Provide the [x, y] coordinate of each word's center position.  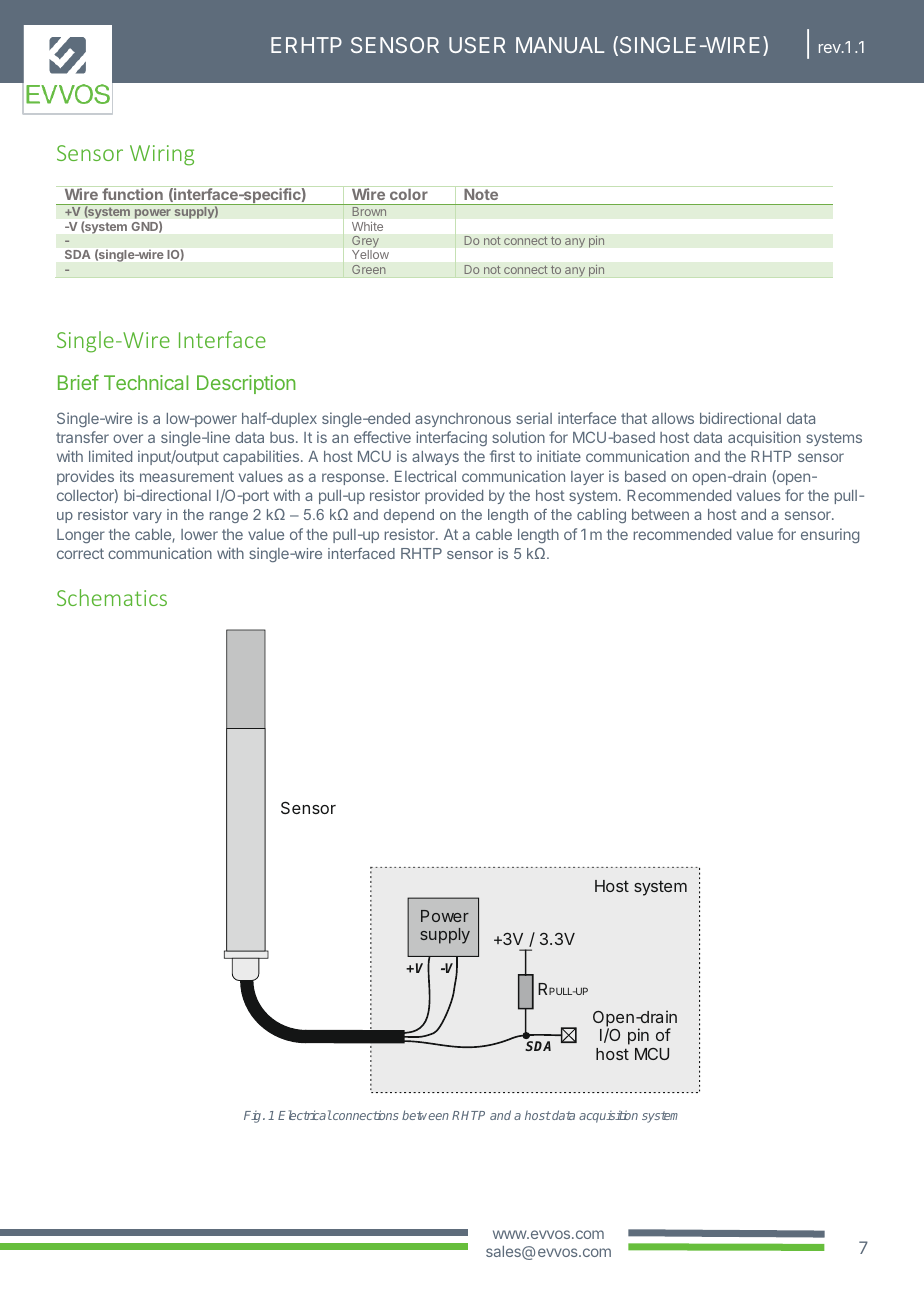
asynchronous [463, 420]
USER [477, 45]
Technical [146, 382]
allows [673, 418]
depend [409, 516]
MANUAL [560, 45]
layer [587, 478]
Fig [254, 1117]
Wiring [162, 155]
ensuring [830, 535]
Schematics [112, 597]
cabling [601, 515]
